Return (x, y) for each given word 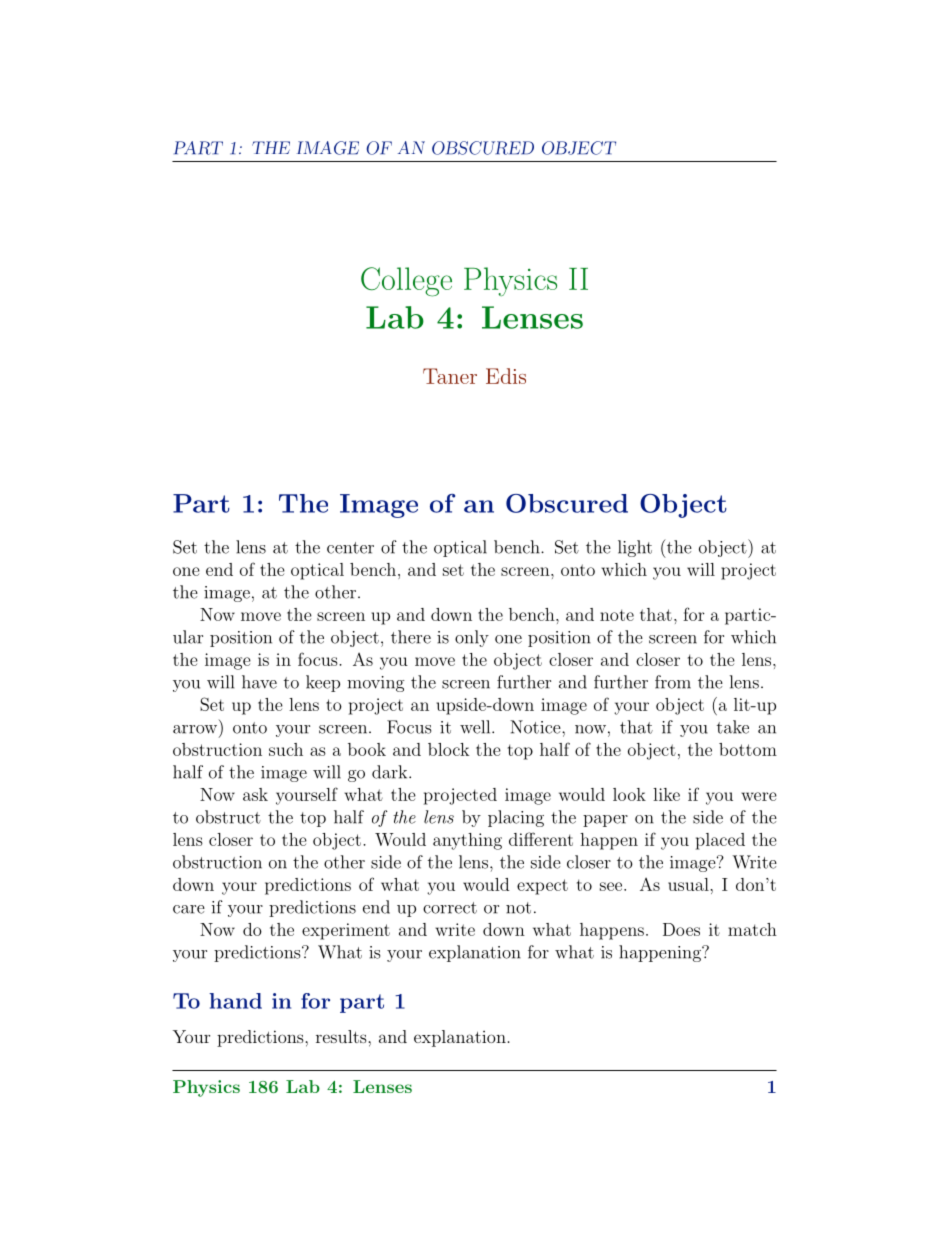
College (406, 282)
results (342, 1036)
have (259, 682)
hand (235, 1001)
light (635, 548)
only (472, 638)
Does (681, 929)
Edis (506, 376)
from (673, 682)
